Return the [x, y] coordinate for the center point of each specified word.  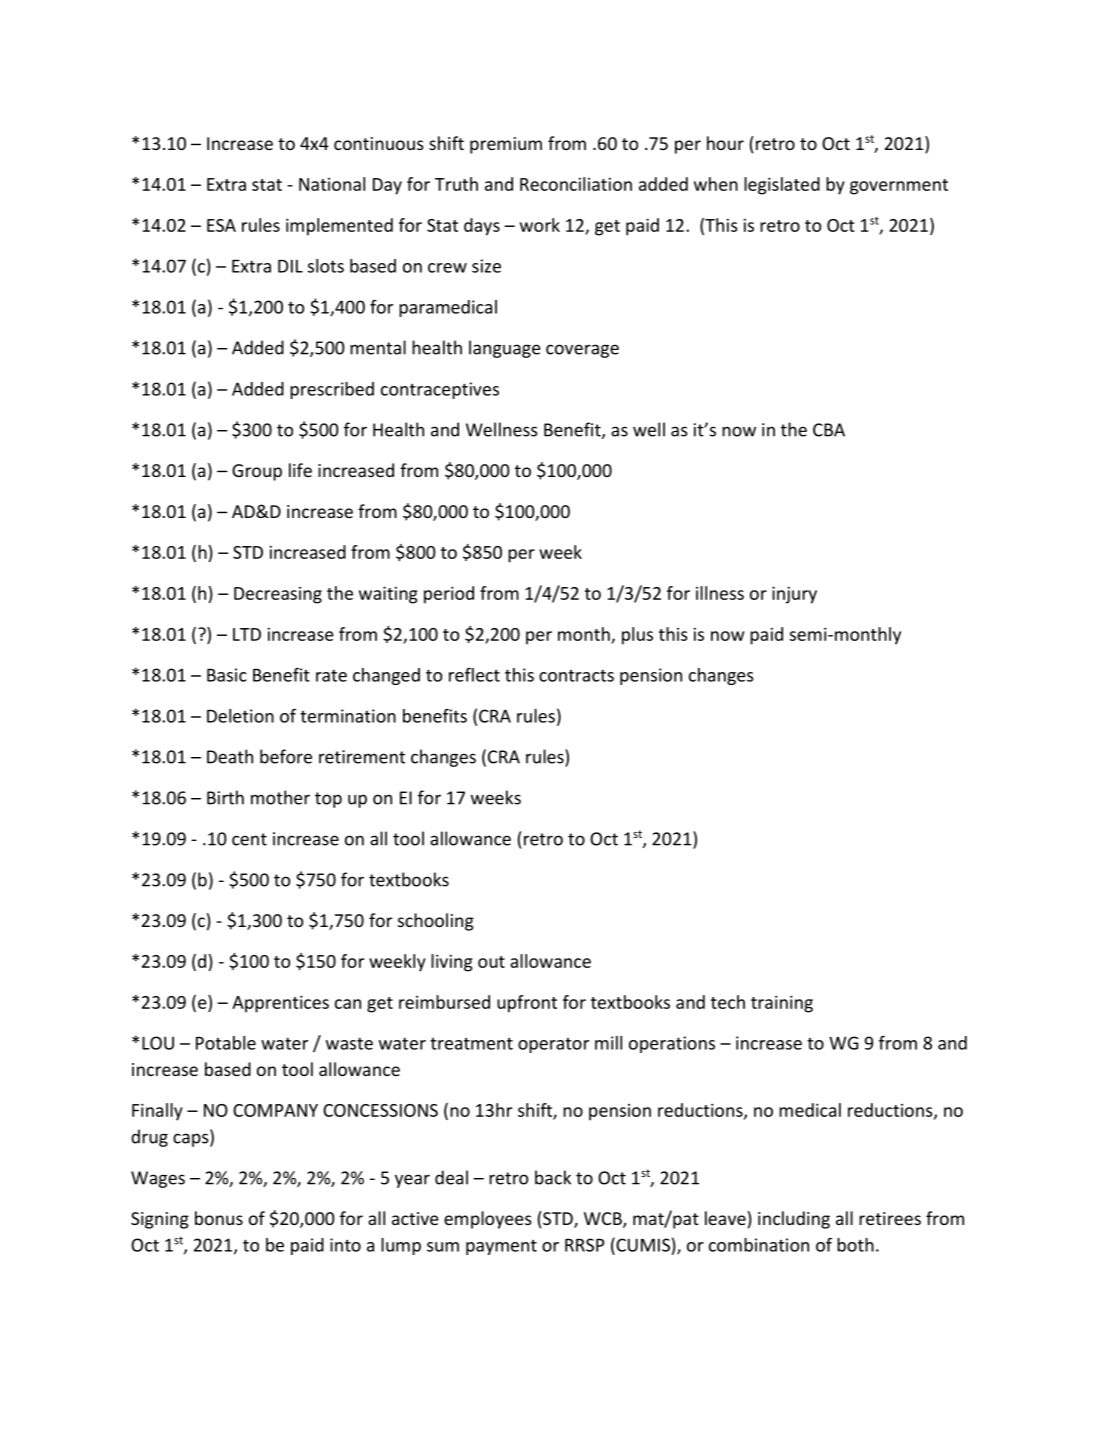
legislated [782, 186]
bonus [219, 1218]
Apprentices [280, 1004]
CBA [829, 430]
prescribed [332, 390]
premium [506, 145]
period [449, 595]
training [782, 1004]
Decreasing [278, 595]
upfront [527, 1004]
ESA [221, 225]
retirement [362, 757]
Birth [225, 797]
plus [637, 636]
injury [794, 595]
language [505, 349]
